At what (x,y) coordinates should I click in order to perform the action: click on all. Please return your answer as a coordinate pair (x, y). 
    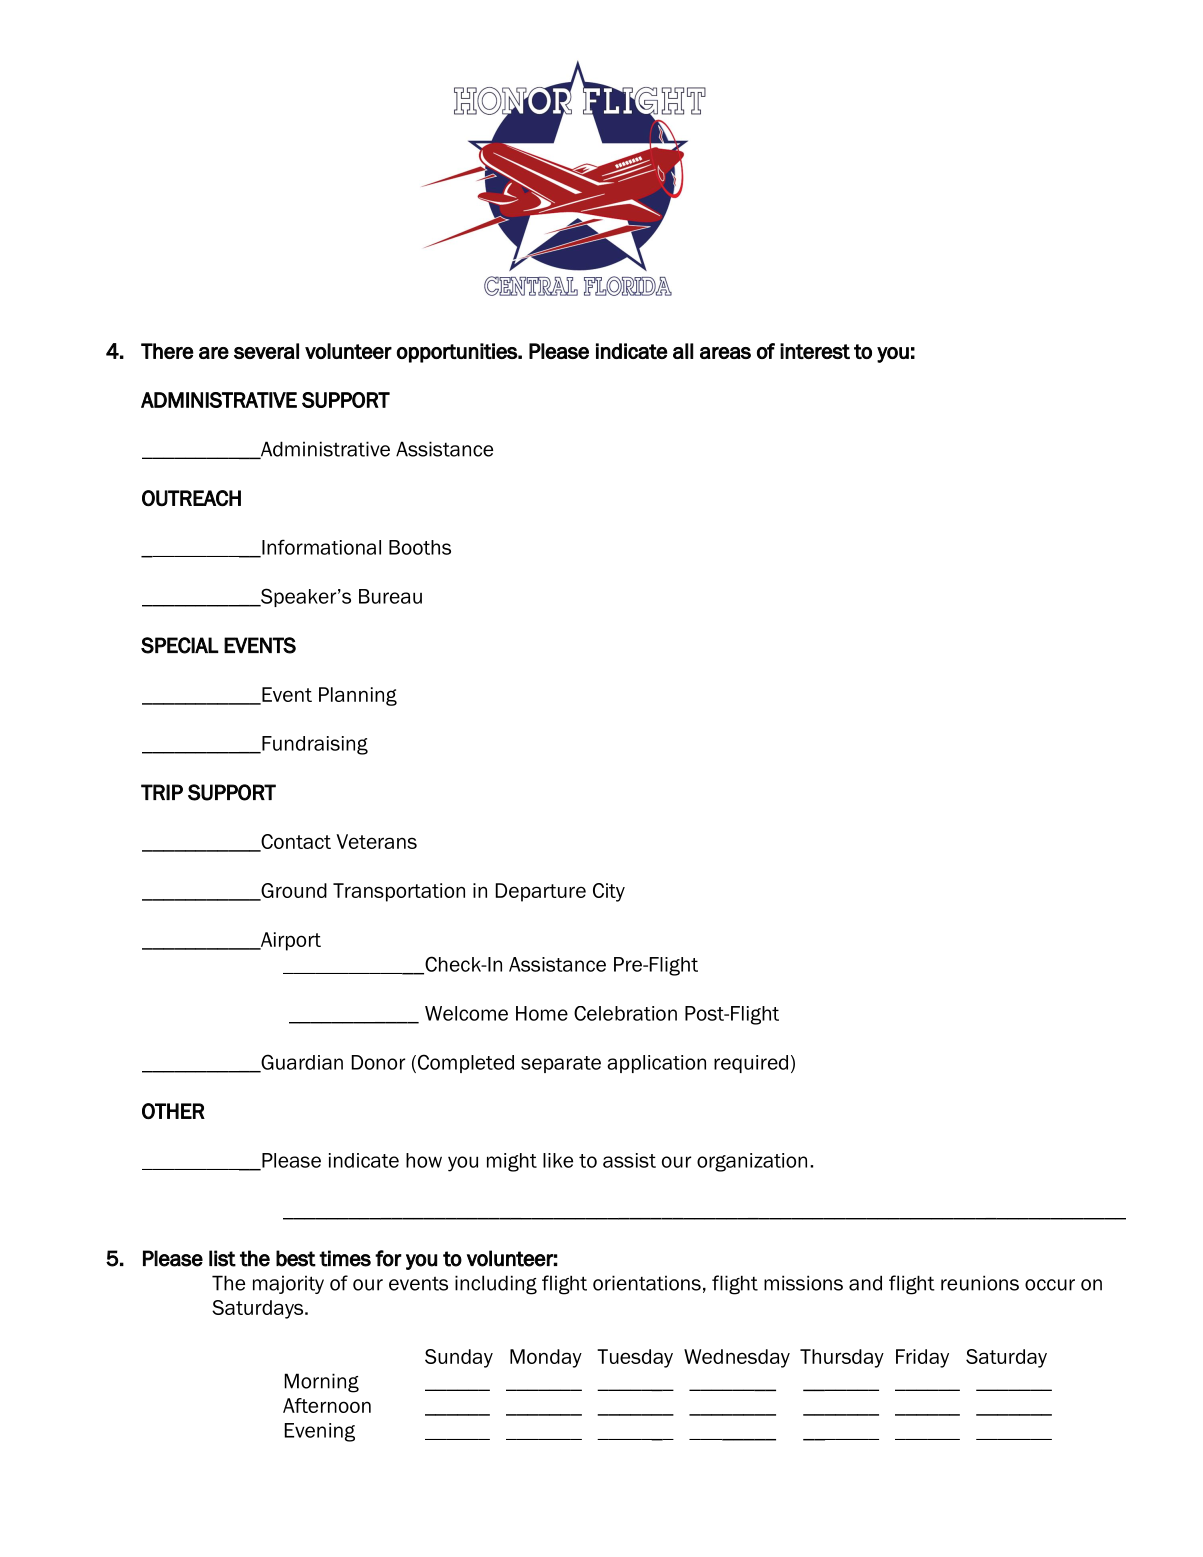
    Looking at the image, I should click on (683, 351).
